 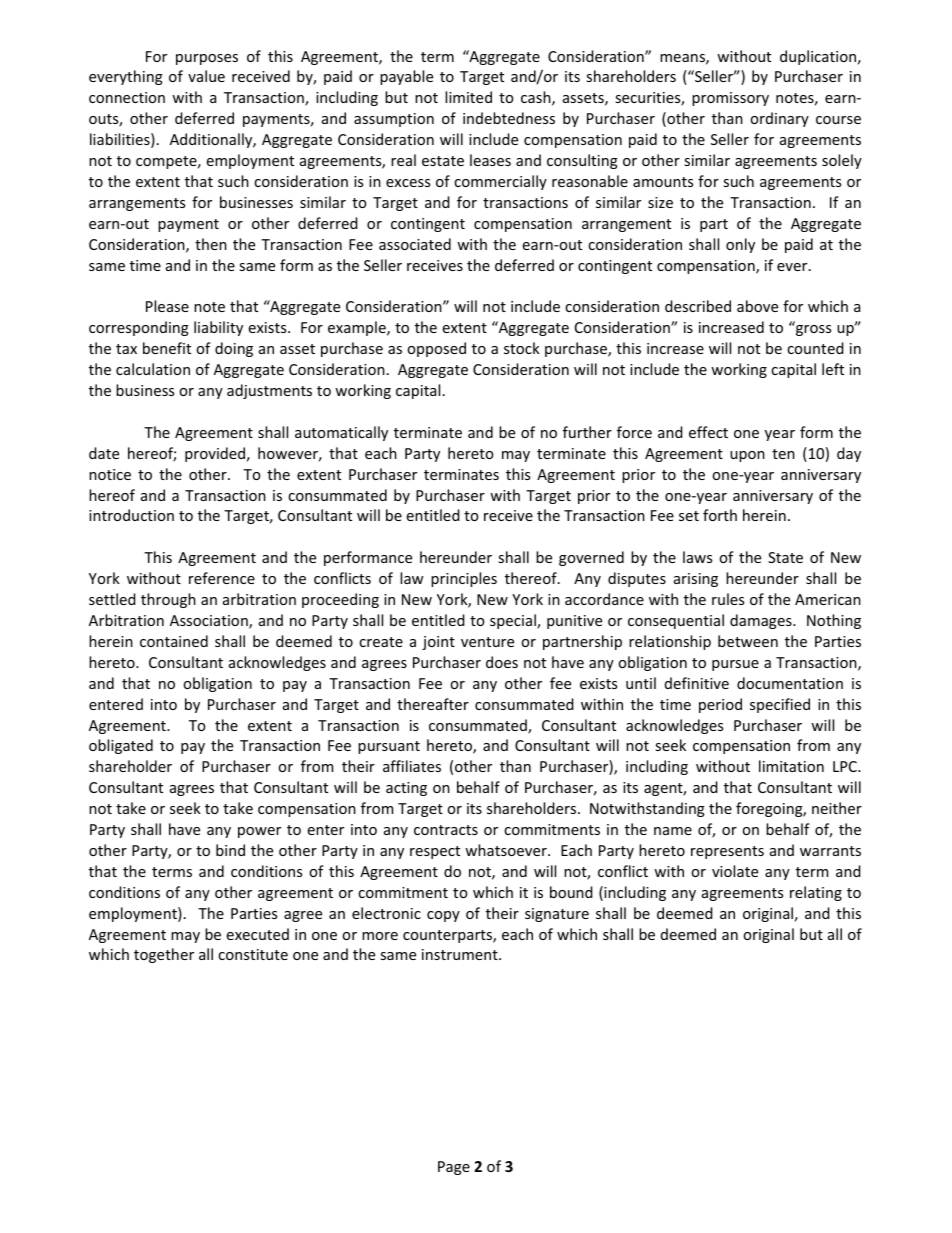 I want to click on Association, so click(x=210, y=622).
